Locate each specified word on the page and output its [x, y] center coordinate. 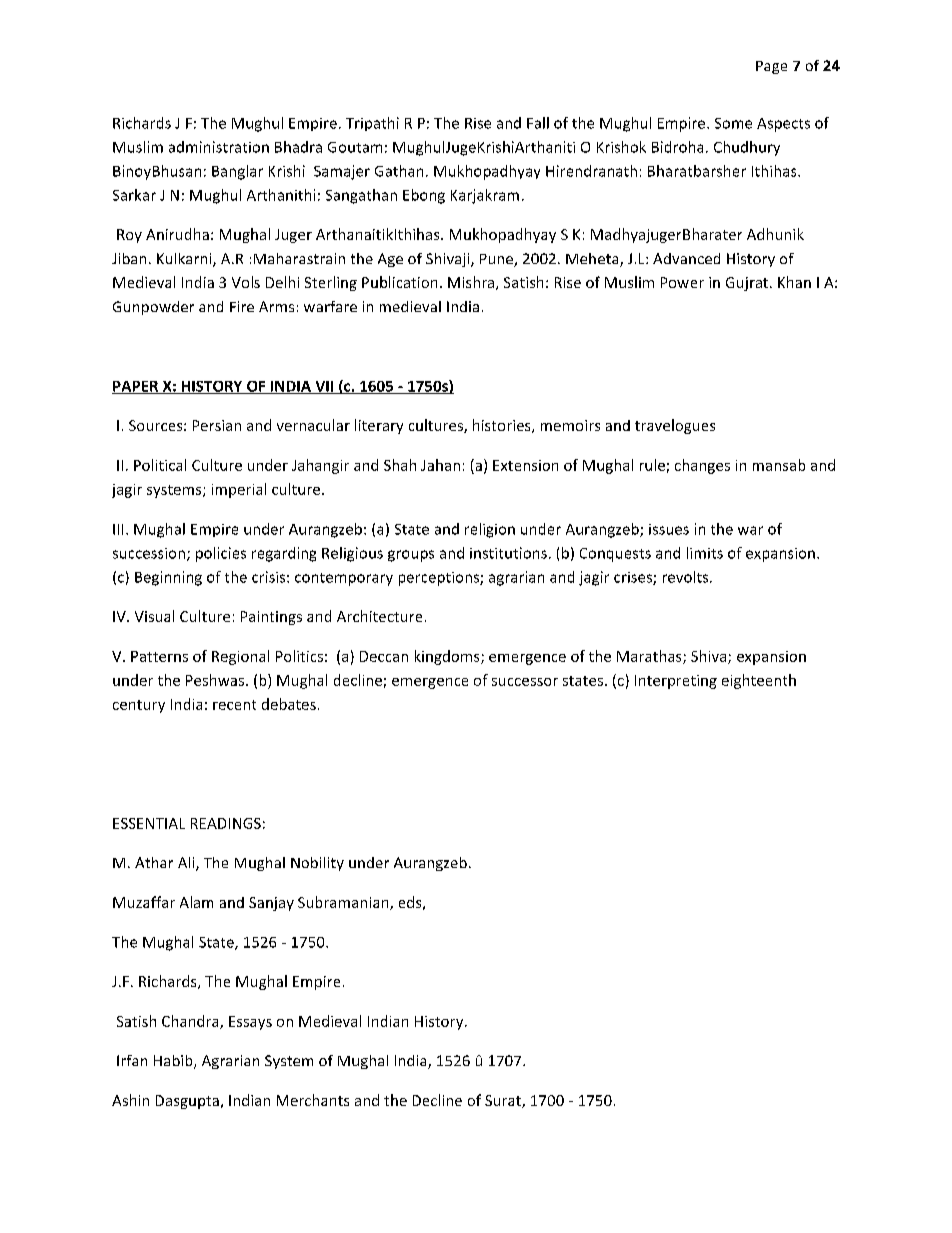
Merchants [313, 1100]
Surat [504, 1101]
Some [733, 123]
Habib [174, 1062]
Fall [538, 123]
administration [219, 147]
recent [234, 705]
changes [702, 466]
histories [503, 426]
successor [525, 682]
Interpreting [676, 682]
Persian [217, 425]
